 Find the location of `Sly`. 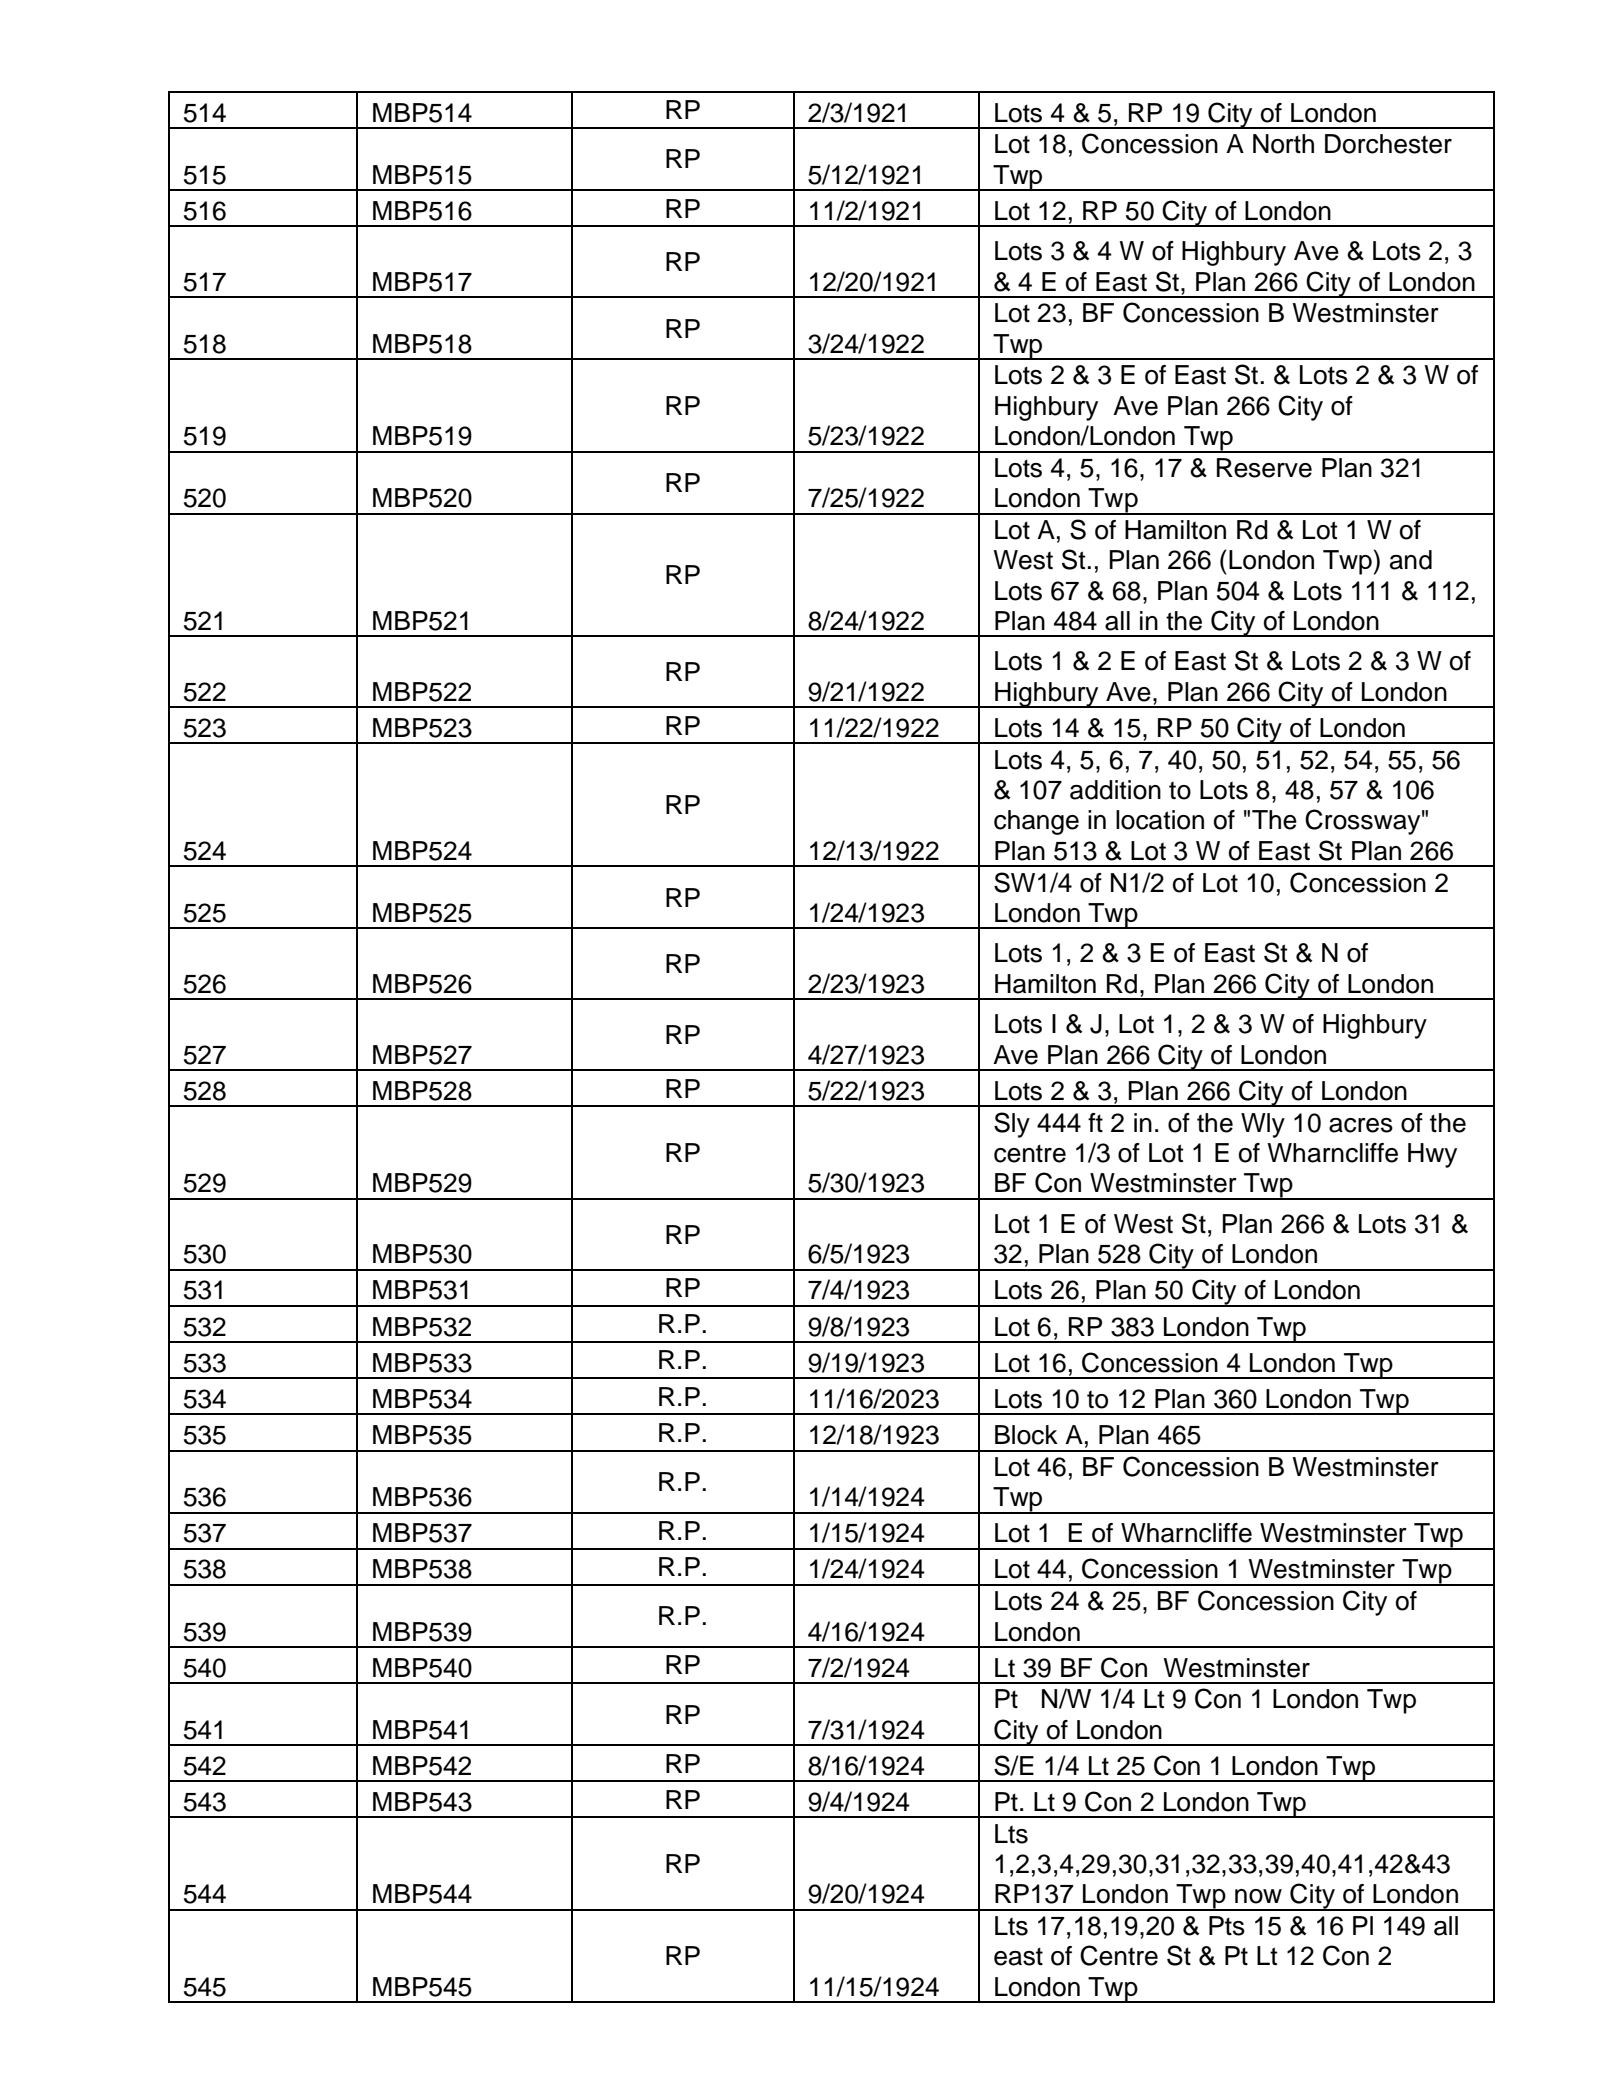

Sly is located at coordinates (1012, 1125).
